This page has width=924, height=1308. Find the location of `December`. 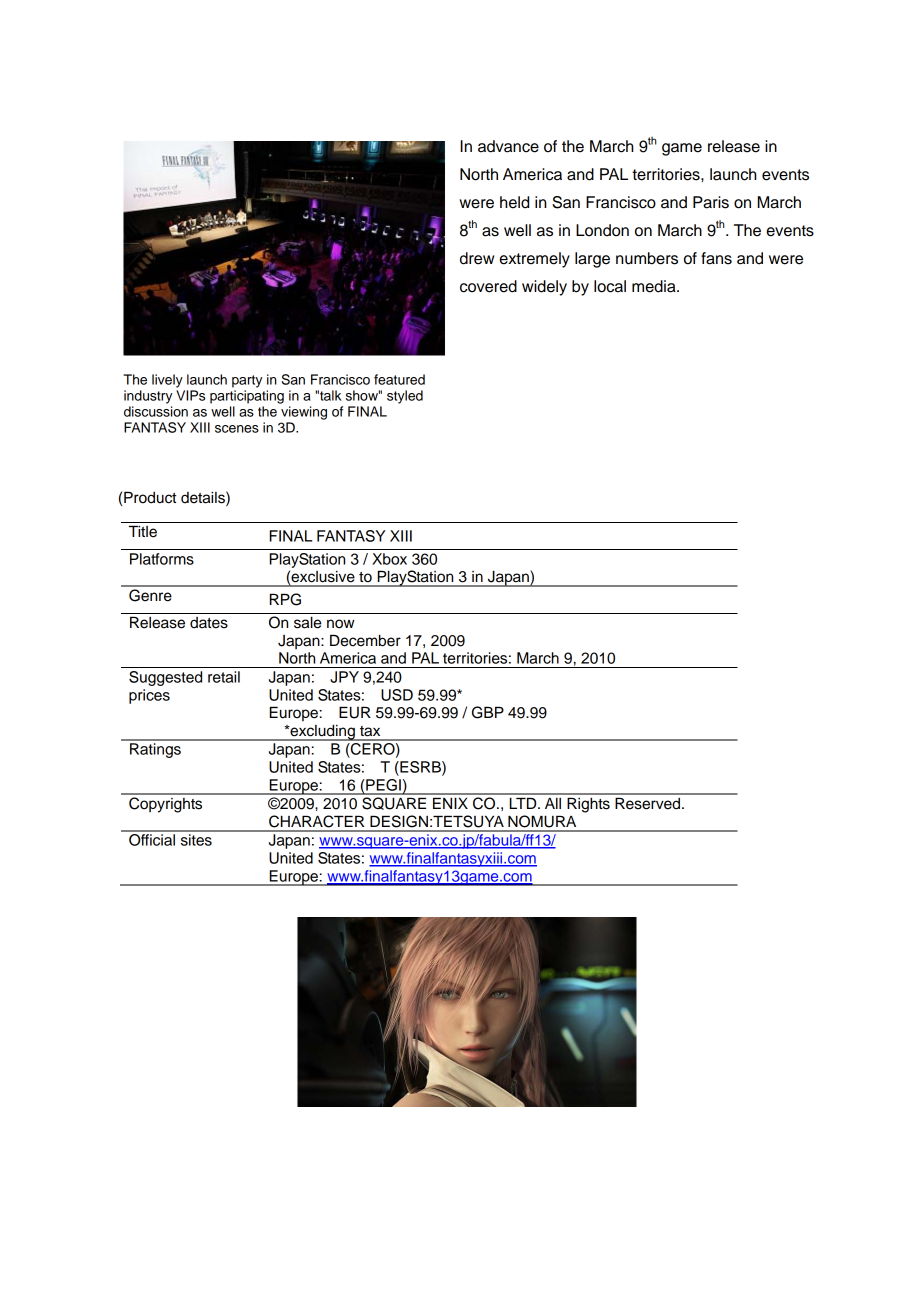

December is located at coordinates (365, 640).
